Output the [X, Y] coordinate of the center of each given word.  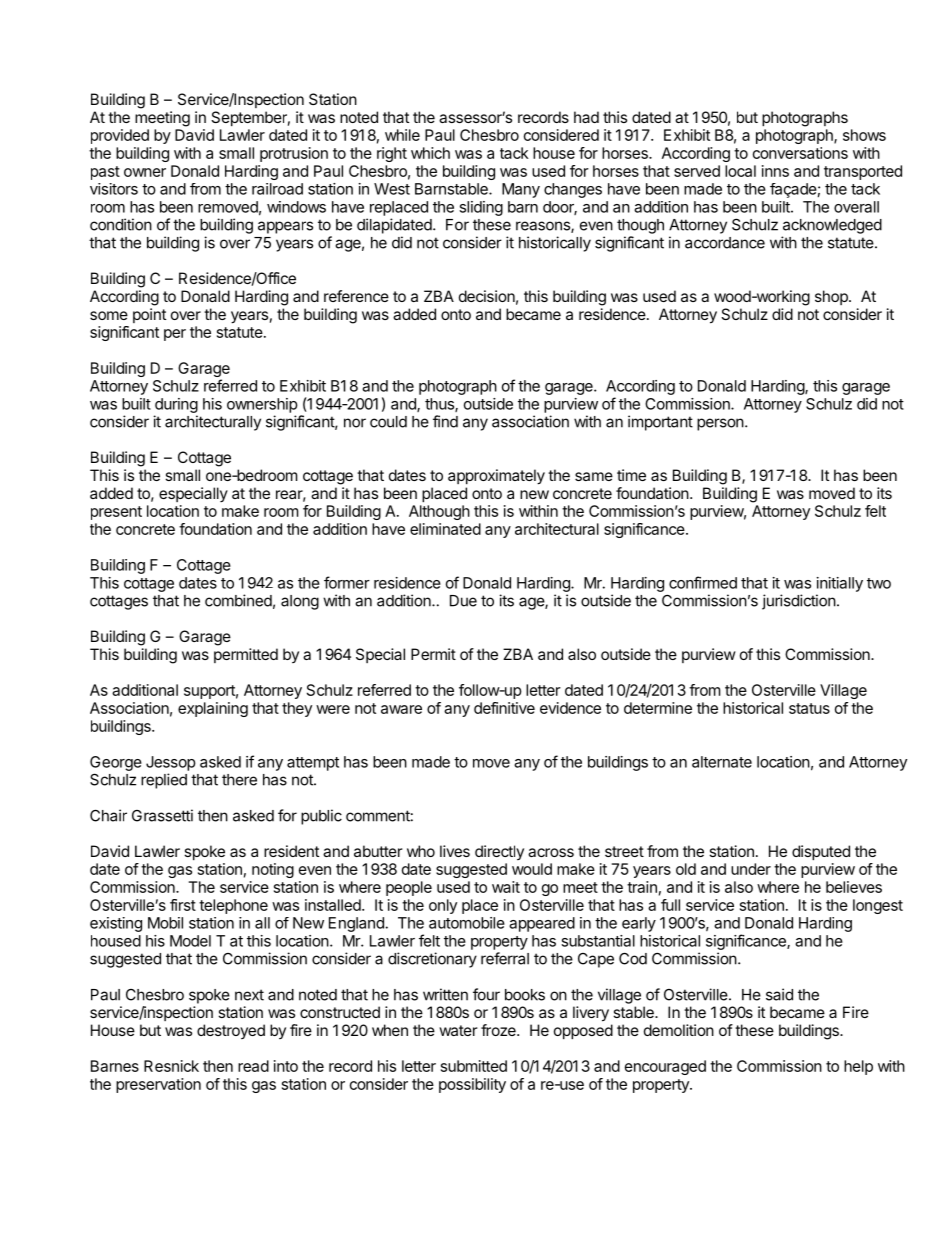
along [300, 602]
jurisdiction [799, 602]
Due [463, 601]
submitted [474, 1066]
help [858, 1067]
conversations [800, 153]
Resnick [171, 1066]
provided [120, 136]
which [430, 153]
